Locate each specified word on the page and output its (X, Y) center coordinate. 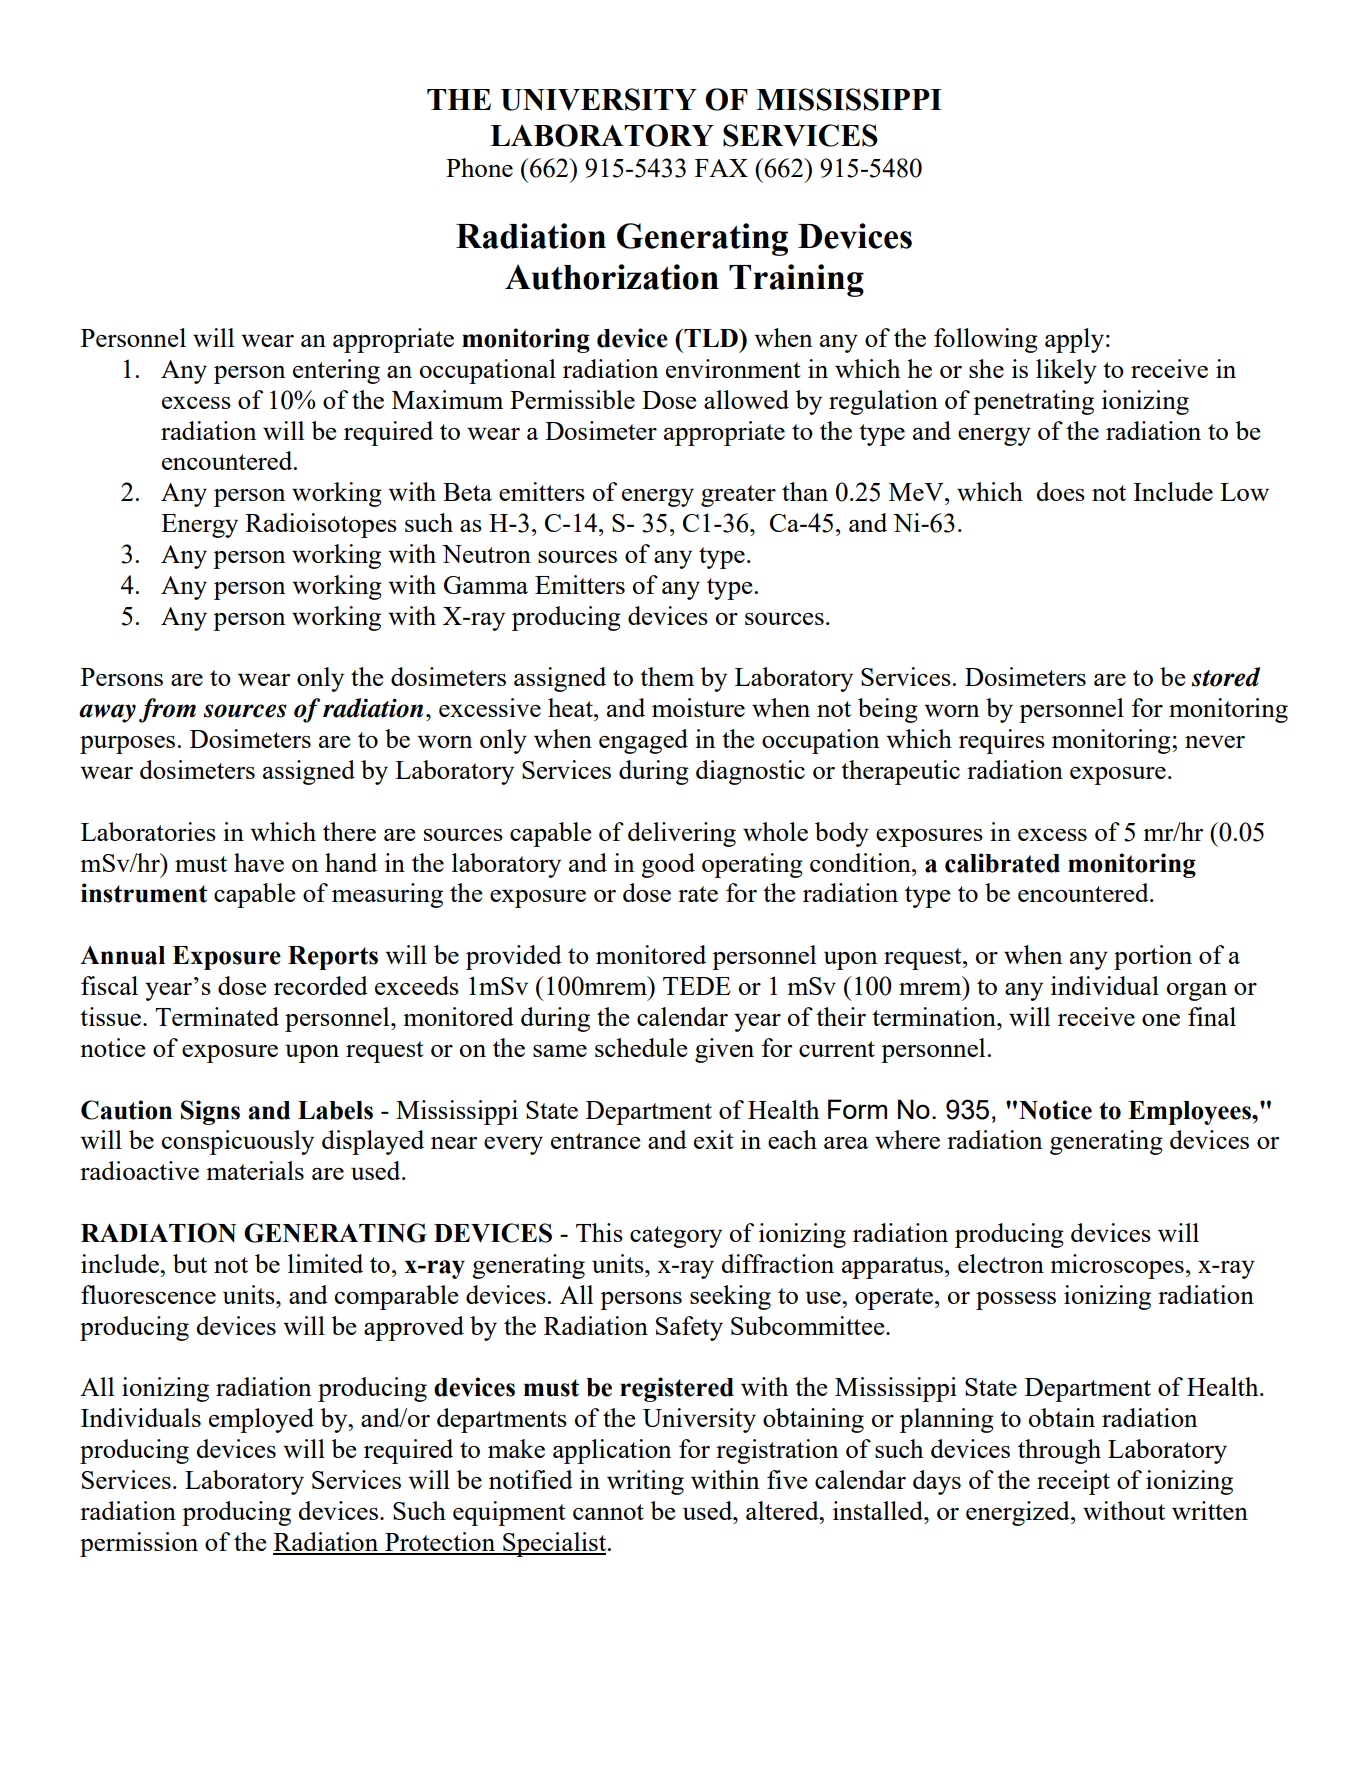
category (676, 1237)
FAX (721, 168)
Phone (479, 167)
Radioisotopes (321, 525)
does (1060, 491)
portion (1153, 957)
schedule (641, 1047)
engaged (643, 741)
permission (139, 1544)
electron (1001, 1263)
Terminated (217, 1016)
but (190, 1263)
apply (1074, 340)
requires (1002, 741)
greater (738, 496)
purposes (127, 745)
